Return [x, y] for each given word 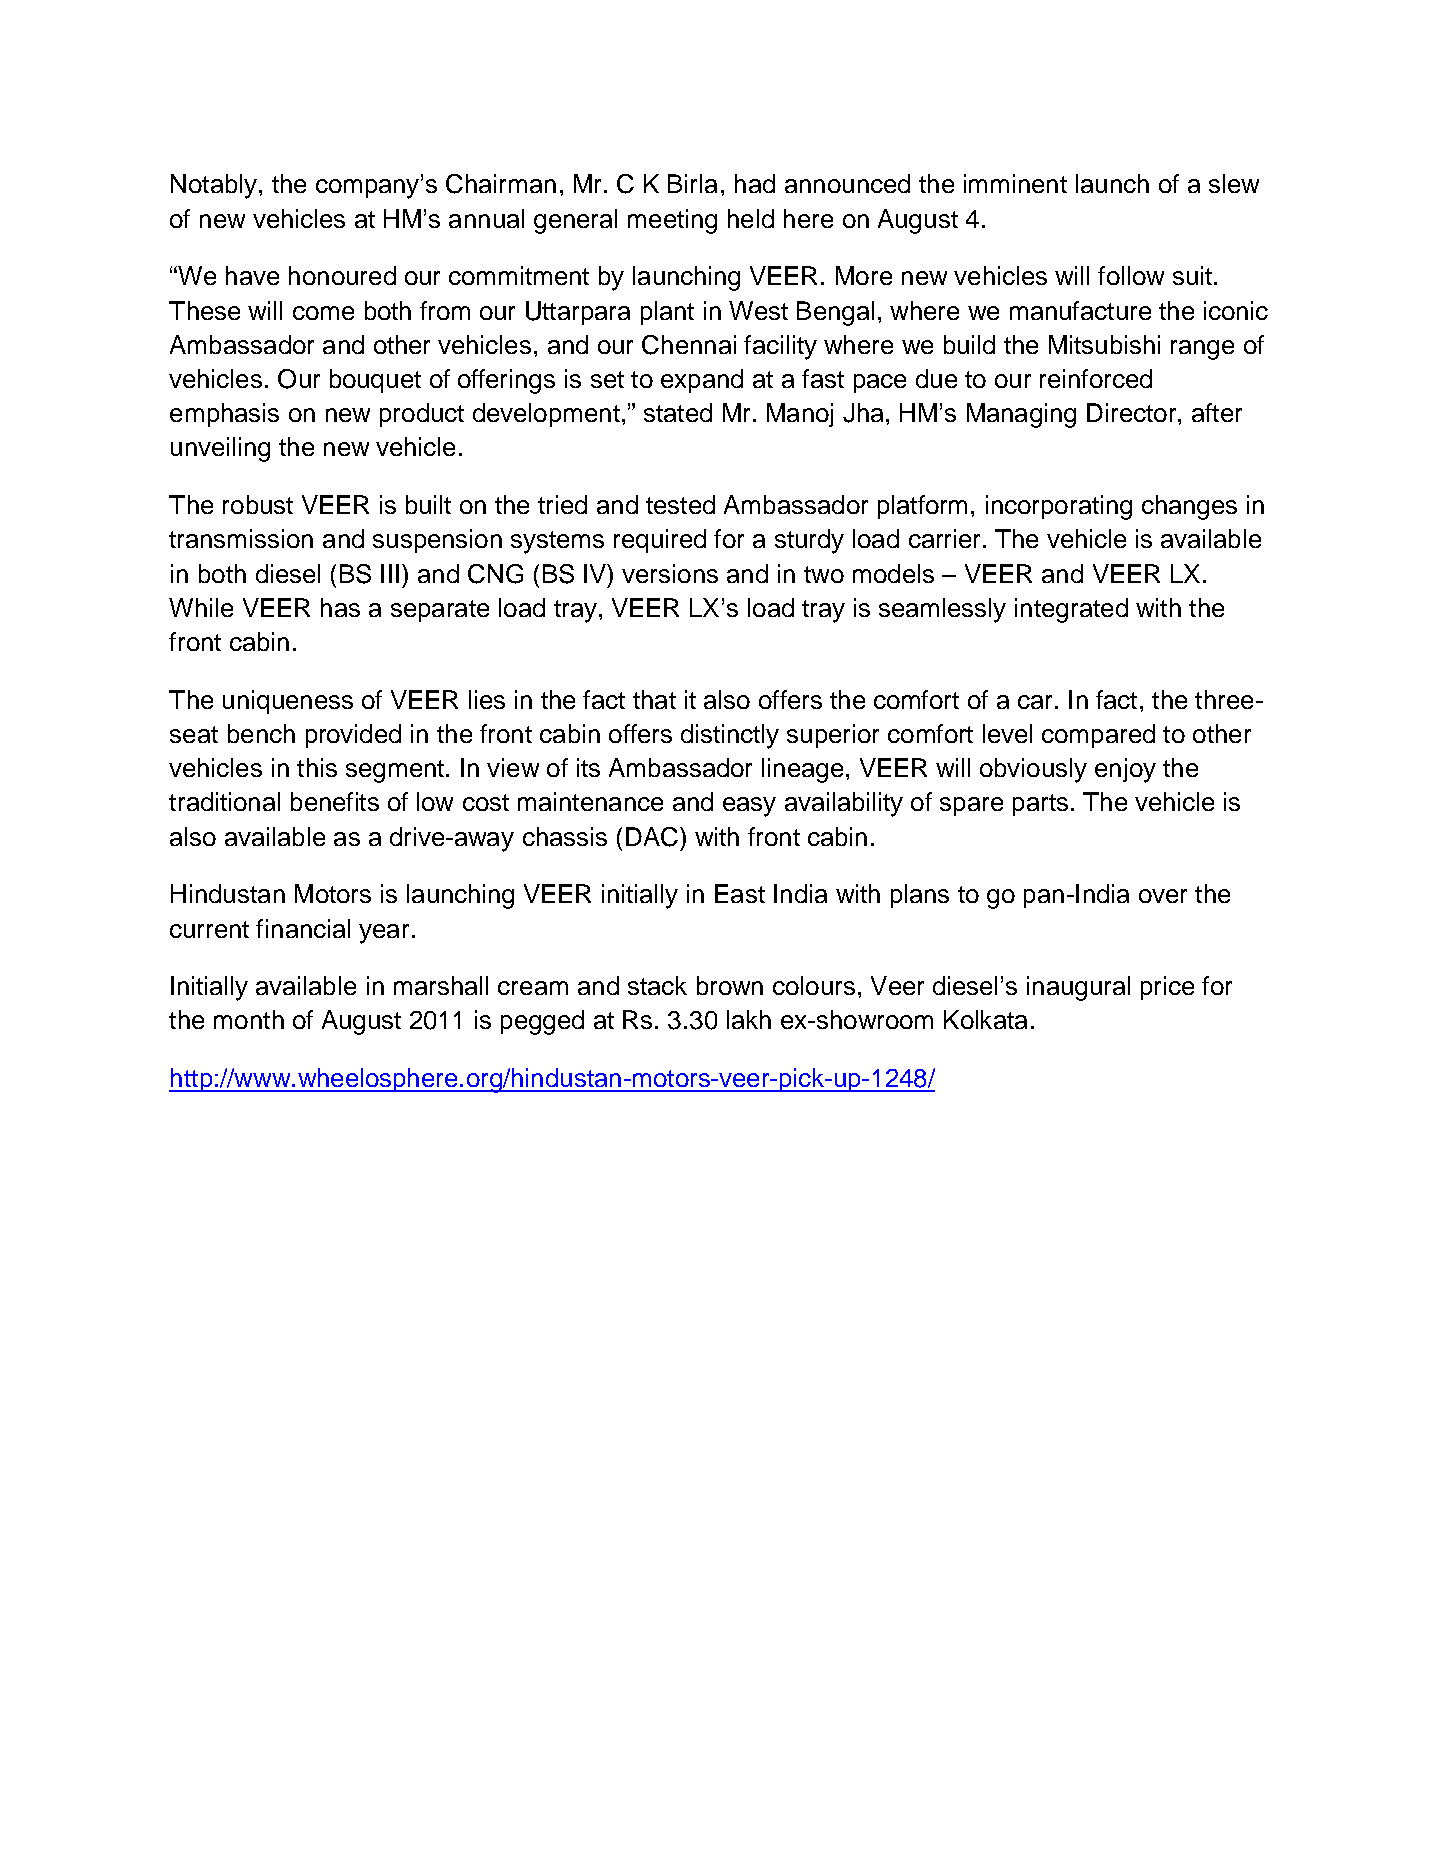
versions [670, 573]
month [249, 1019]
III [390, 573]
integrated [1071, 610]
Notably [214, 186]
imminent [1015, 183]
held [751, 218]
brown [730, 985]
